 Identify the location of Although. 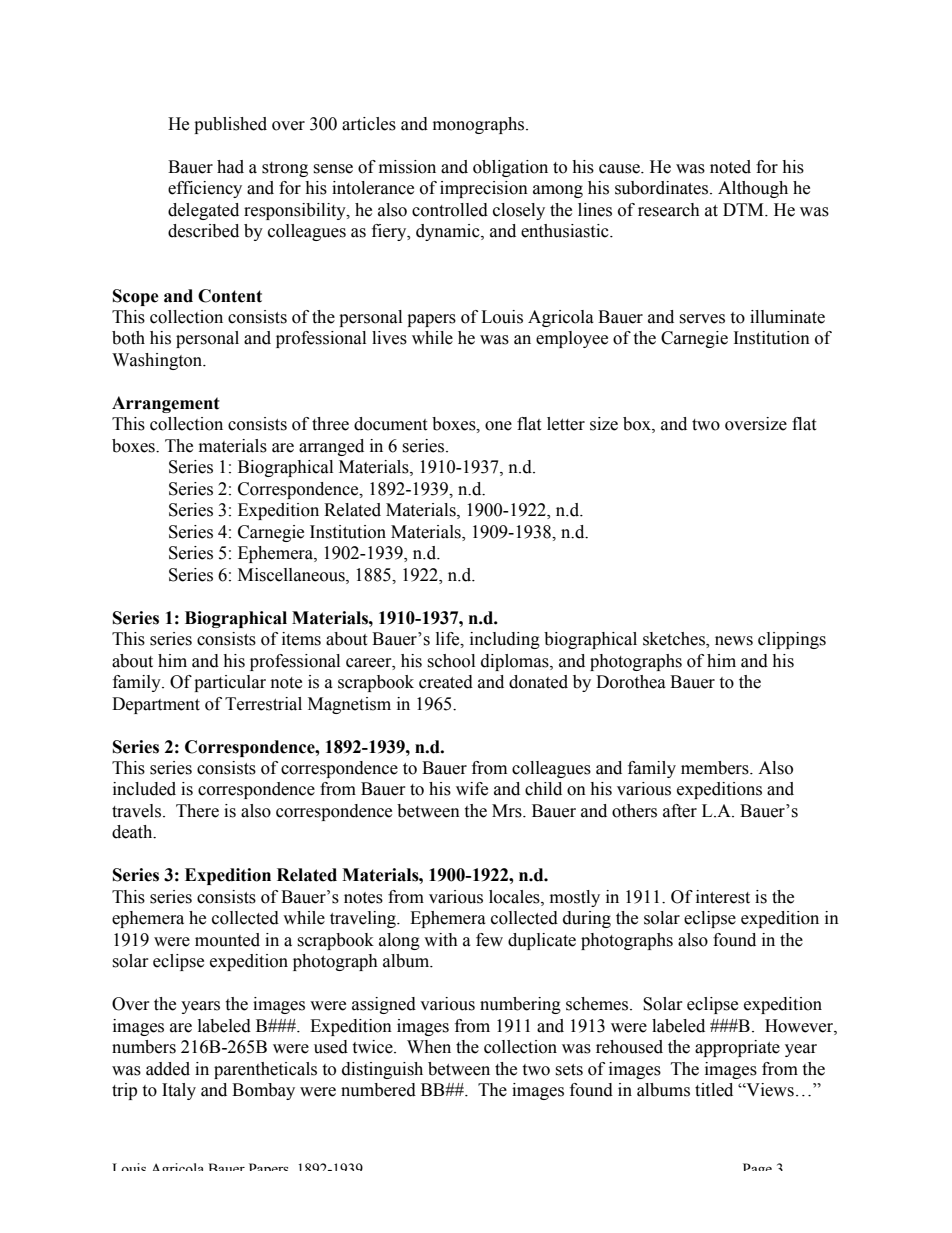
(753, 189).
